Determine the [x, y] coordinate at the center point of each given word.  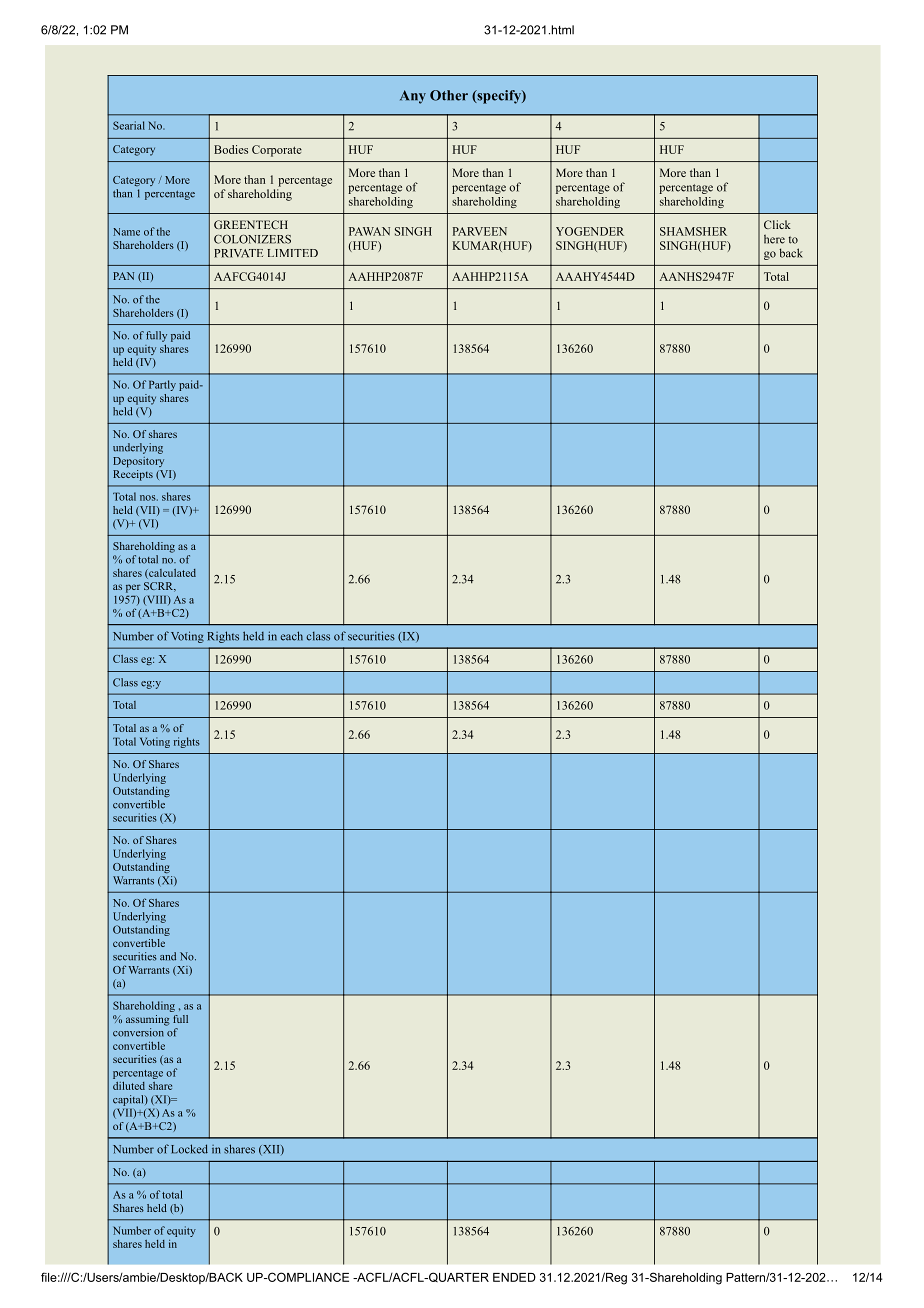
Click [777, 224]
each [291, 636]
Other [449, 95]
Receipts [133, 474]
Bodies [231, 149]
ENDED [514, 1277]
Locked [189, 1149]
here [774, 239]
